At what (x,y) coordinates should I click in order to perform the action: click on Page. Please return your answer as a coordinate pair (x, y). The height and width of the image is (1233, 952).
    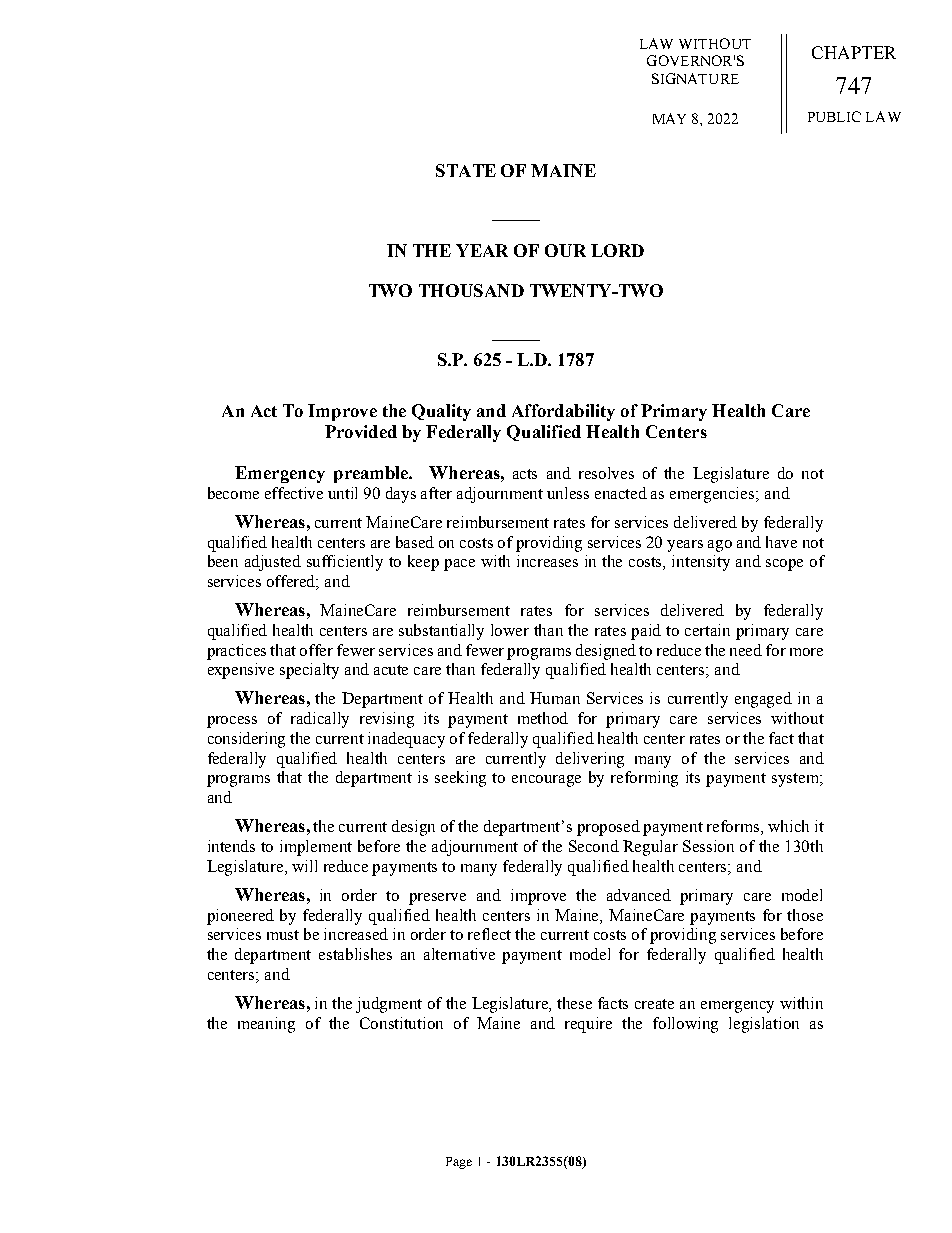
    Looking at the image, I should click on (459, 1163).
